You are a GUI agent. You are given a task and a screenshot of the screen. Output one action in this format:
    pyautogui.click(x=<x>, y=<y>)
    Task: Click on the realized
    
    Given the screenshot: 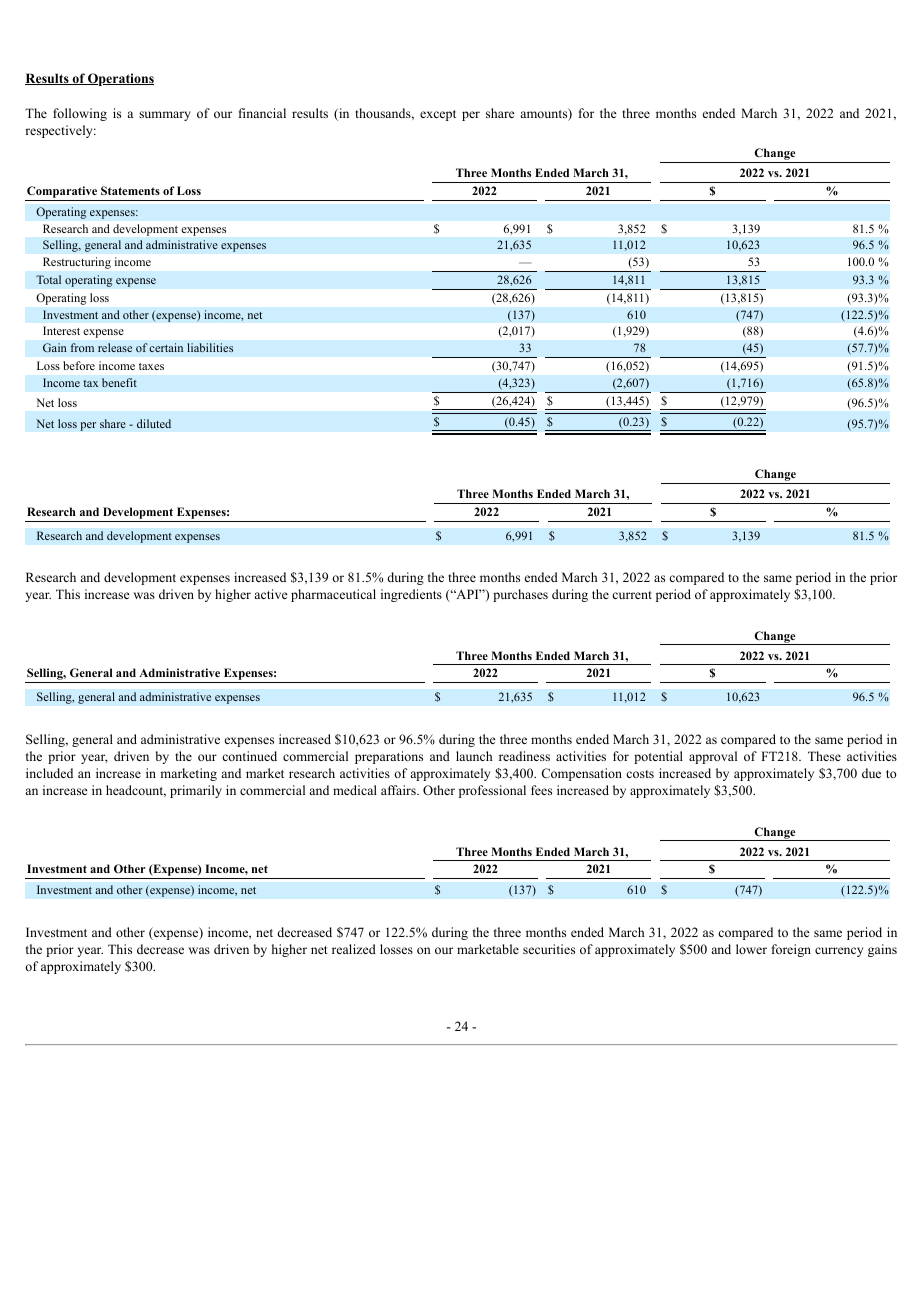 What is the action you would take?
    pyautogui.click(x=354, y=949)
